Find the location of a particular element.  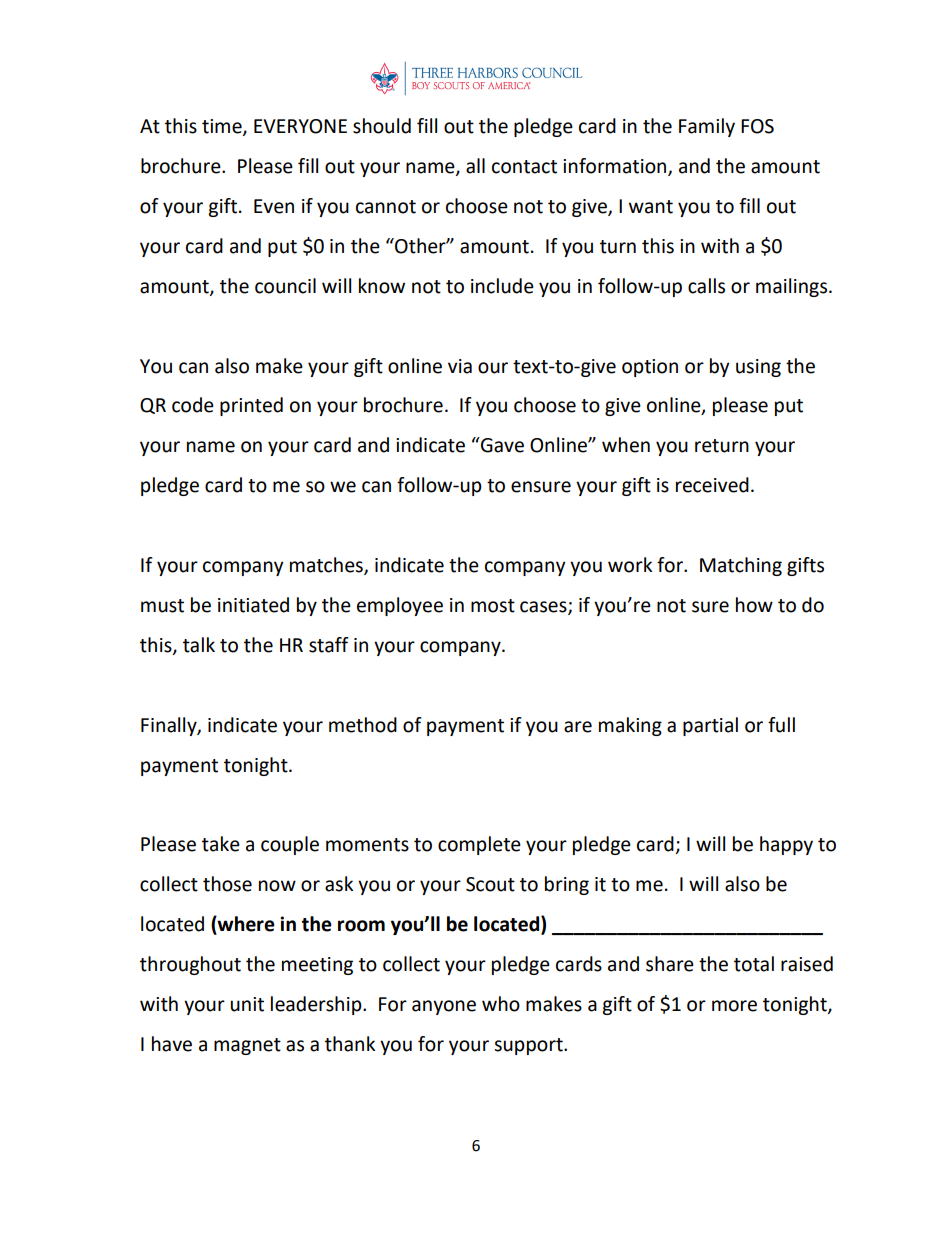

who is located at coordinates (501, 1004).
